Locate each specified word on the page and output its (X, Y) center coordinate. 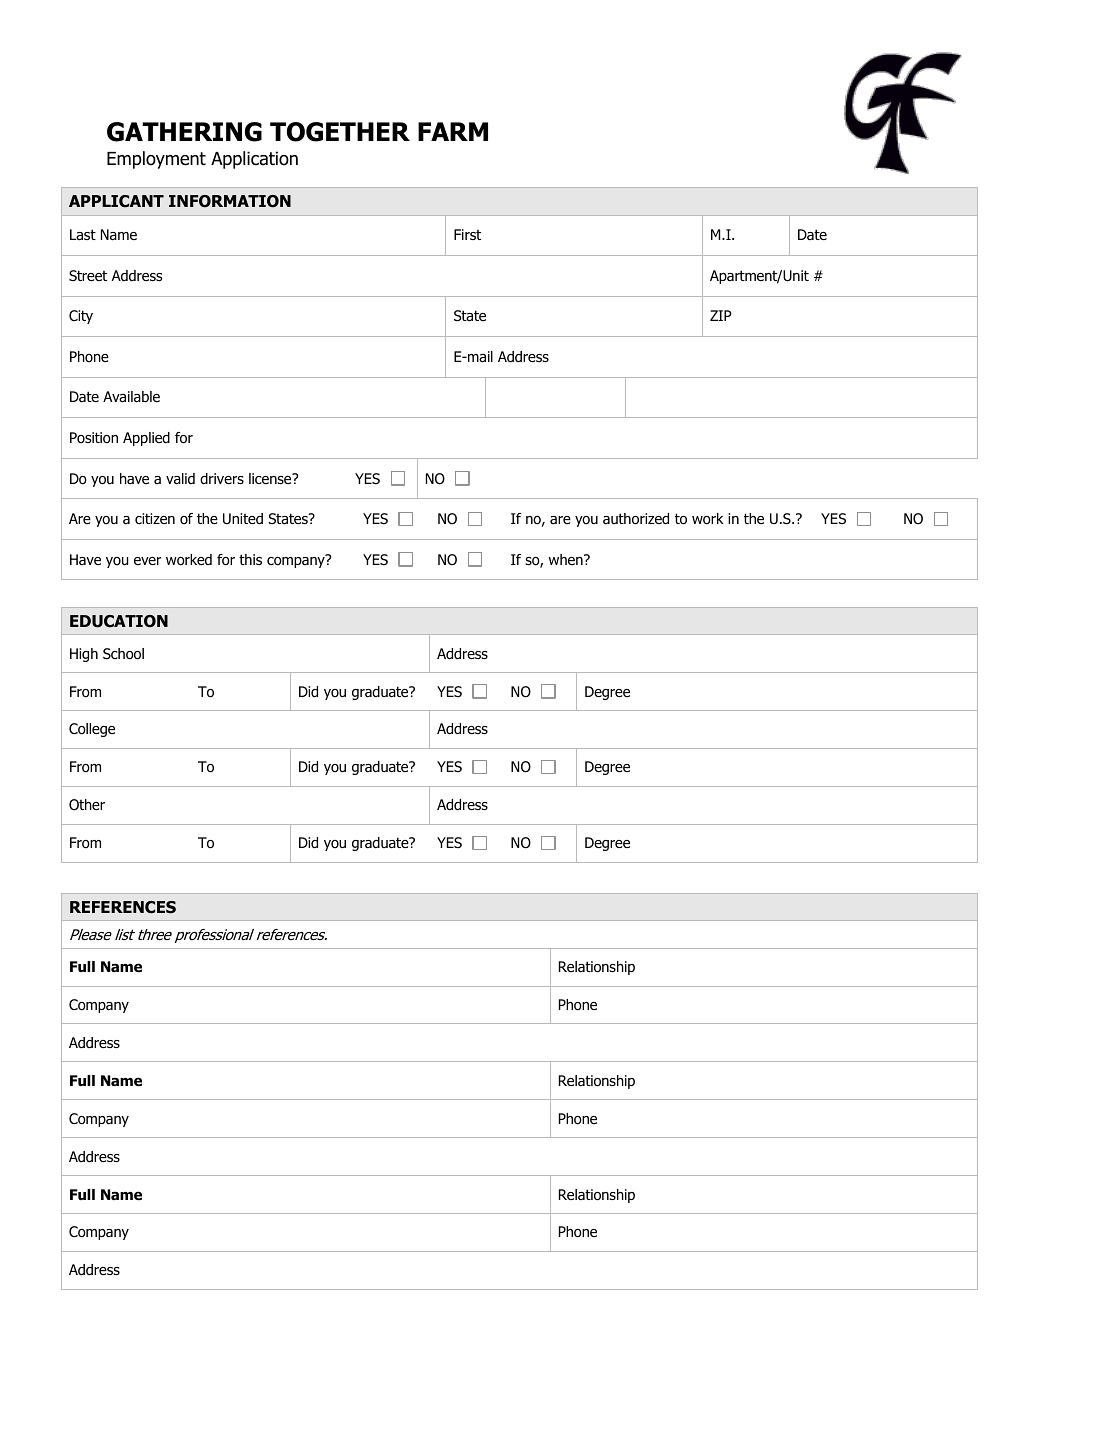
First (467, 234)
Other (87, 805)
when (567, 559)
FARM (453, 131)
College (92, 730)
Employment (156, 160)
